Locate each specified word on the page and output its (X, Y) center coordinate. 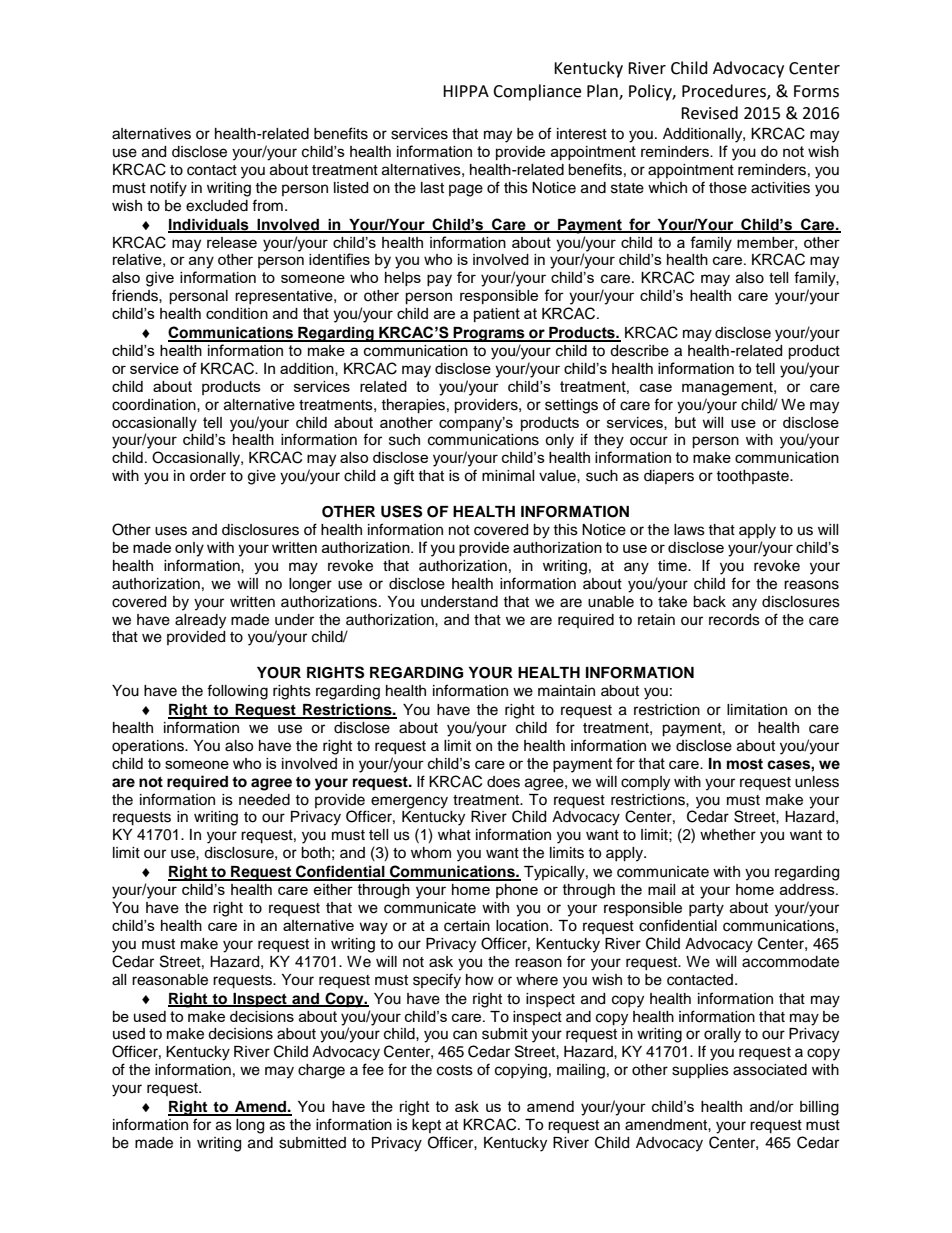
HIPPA (466, 91)
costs (455, 1070)
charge (321, 1071)
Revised (709, 113)
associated (770, 1070)
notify (168, 189)
